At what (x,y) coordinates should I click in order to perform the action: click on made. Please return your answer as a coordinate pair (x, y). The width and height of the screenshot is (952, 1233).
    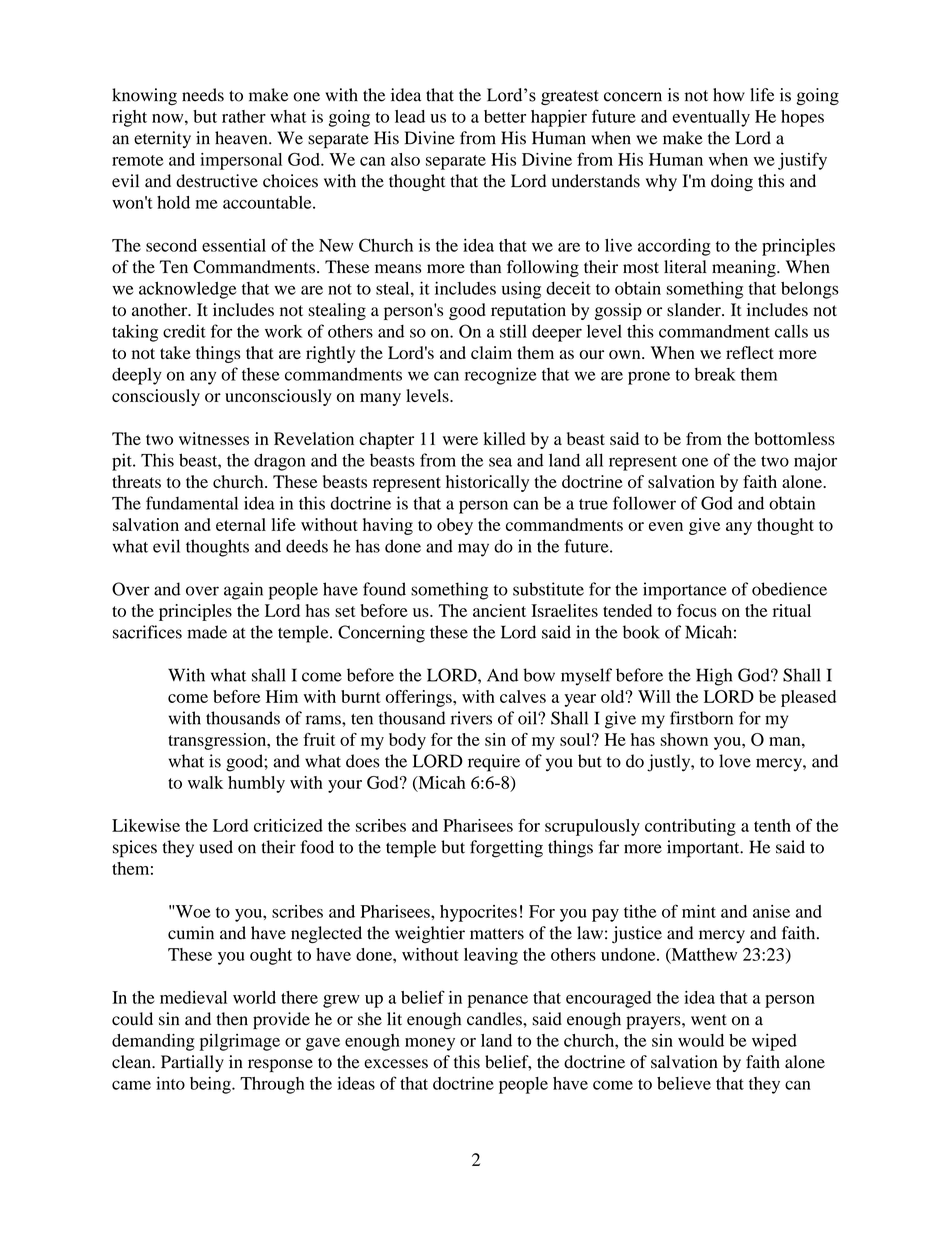
    Looking at the image, I should click on (207, 632).
